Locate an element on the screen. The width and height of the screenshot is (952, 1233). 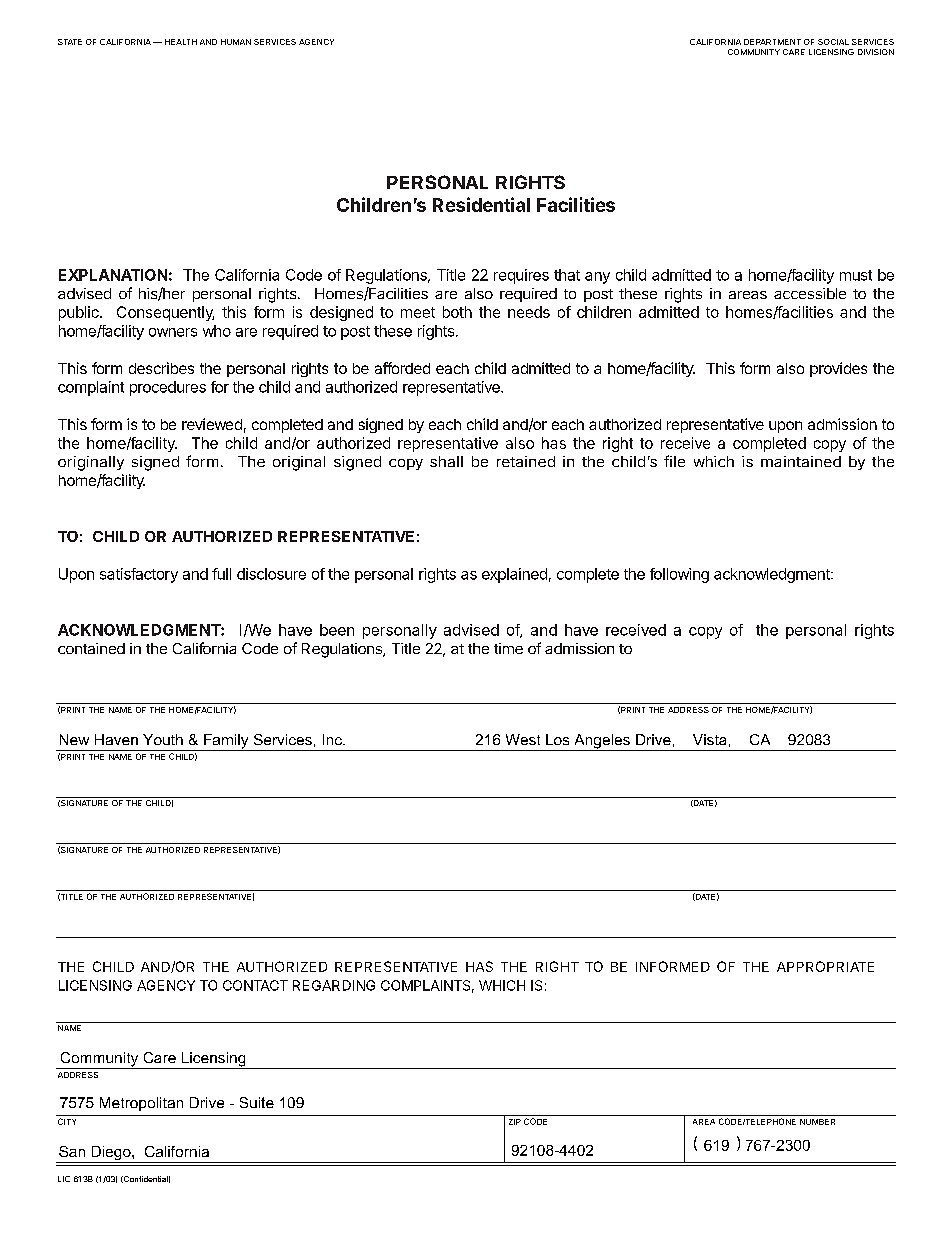
REGARDING is located at coordinates (334, 985).
